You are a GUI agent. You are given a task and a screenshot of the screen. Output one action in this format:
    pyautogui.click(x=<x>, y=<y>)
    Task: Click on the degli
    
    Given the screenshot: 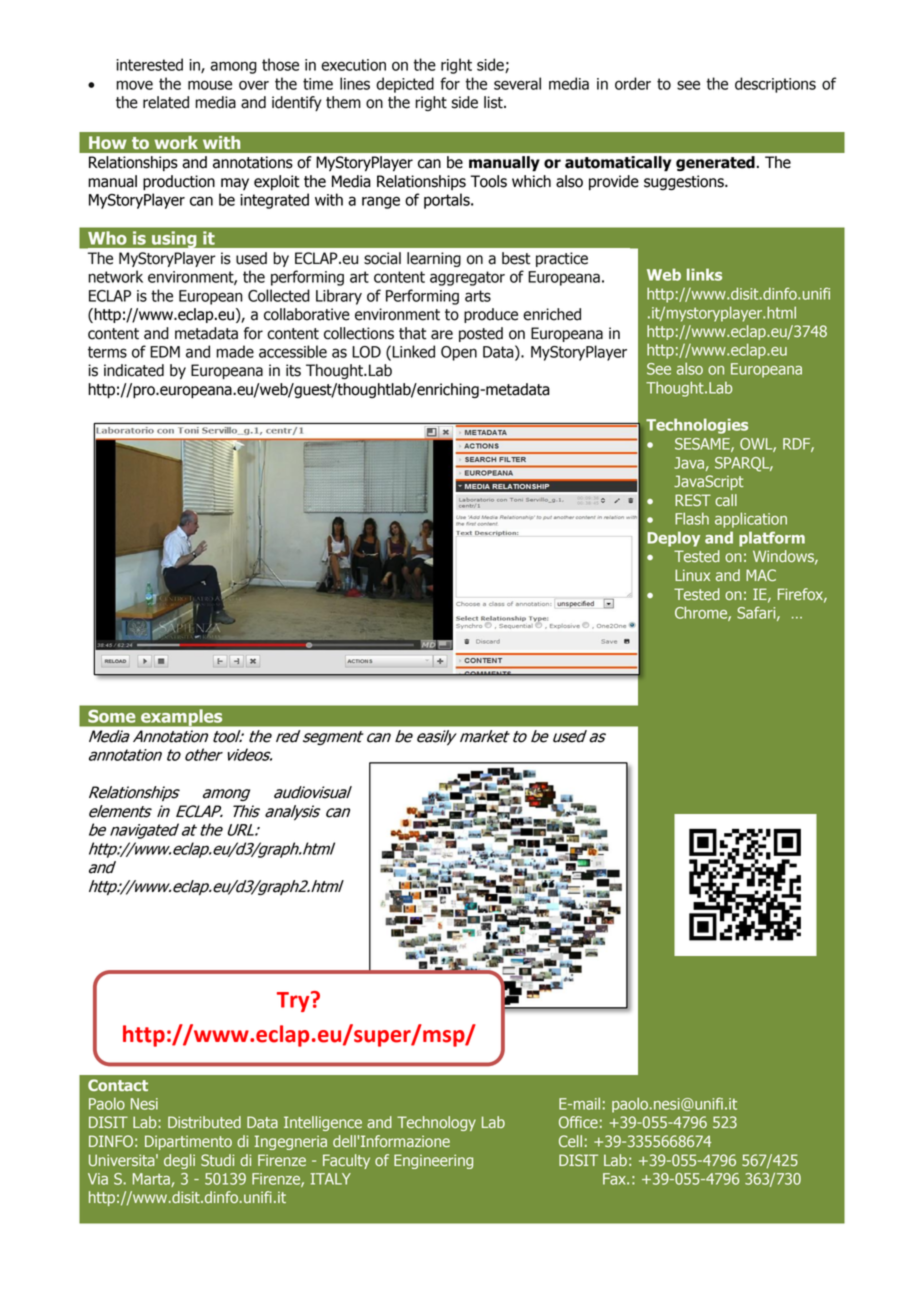 What is the action you would take?
    pyautogui.click(x=179, y=1161)
